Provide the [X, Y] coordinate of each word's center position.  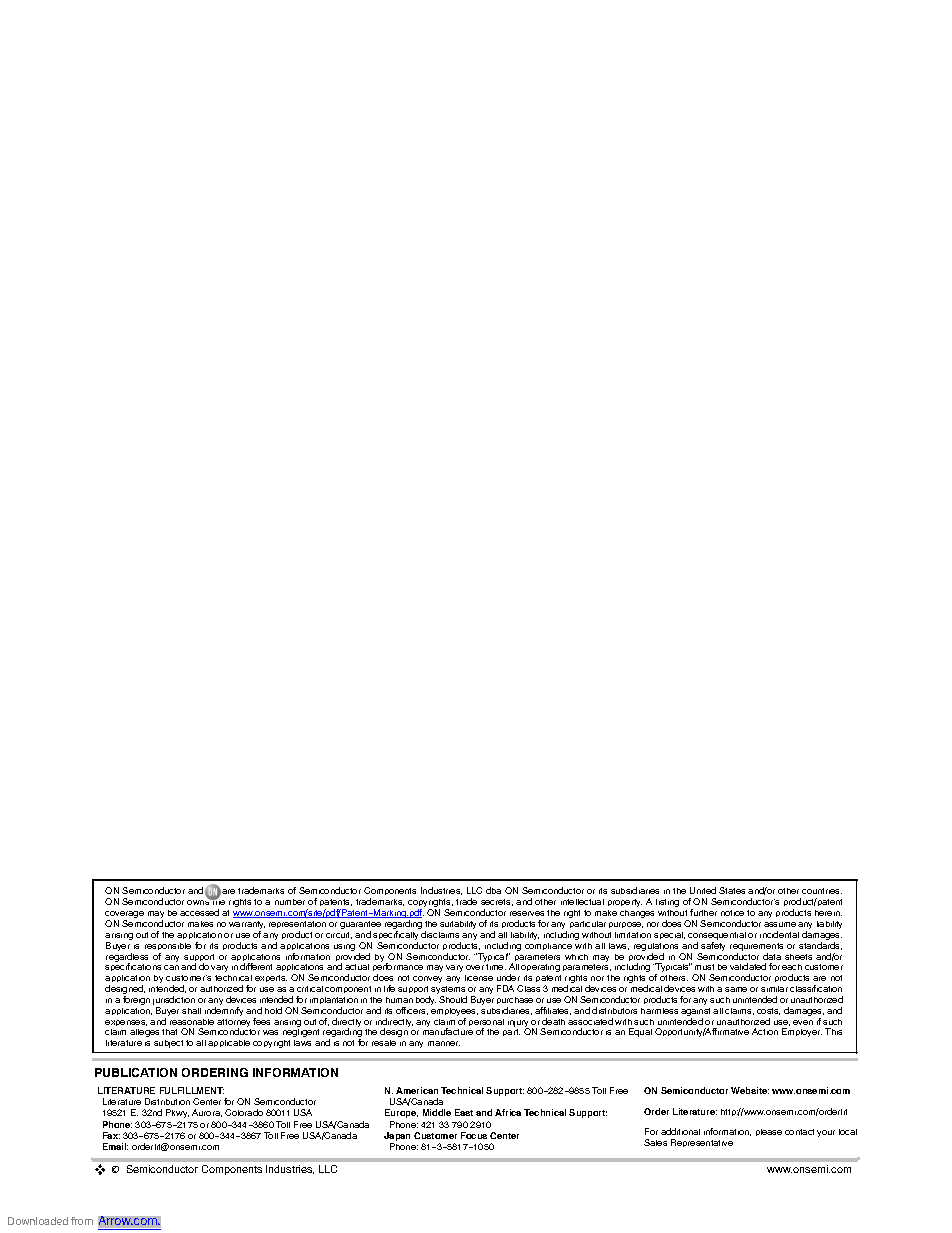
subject [168, 1044]
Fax [111, 1135]
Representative [702, 1143]
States [732, 890]
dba [493, 890]
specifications [133, 967]
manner [444, 1043]
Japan [397, 1138]
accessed [199, 912]
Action [765, 1031]
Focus [474, 1135]
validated [748, 966]
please [769, 1132]
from [82, 1221]
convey [427, 979]
